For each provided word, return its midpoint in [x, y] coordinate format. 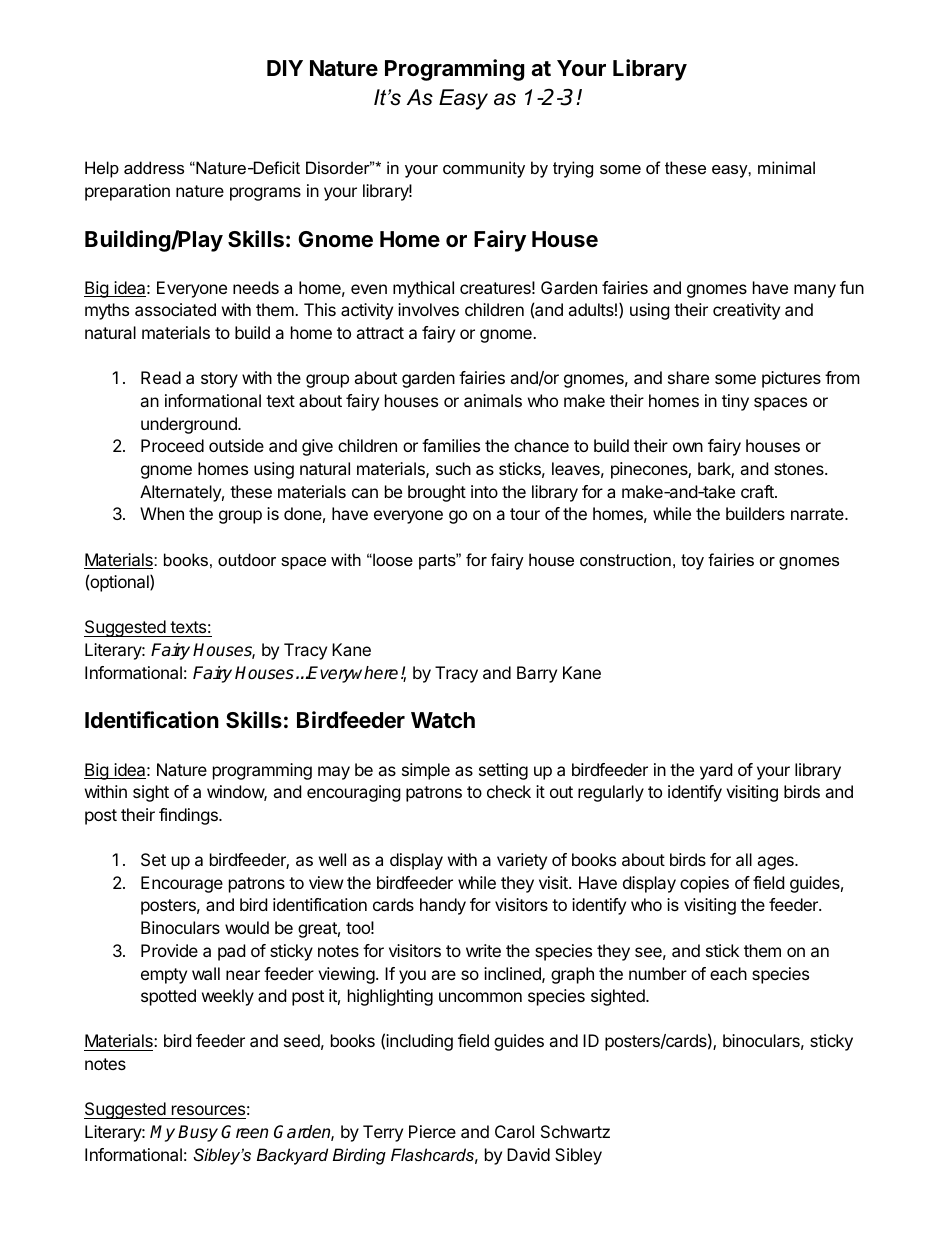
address [154, 167]
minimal [786, 167]
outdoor [247, 559]
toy [692, 562]
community [484, 169]
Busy [198, 1133]
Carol [514, 1131]
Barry [537, 674]
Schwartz [575, 1131]
